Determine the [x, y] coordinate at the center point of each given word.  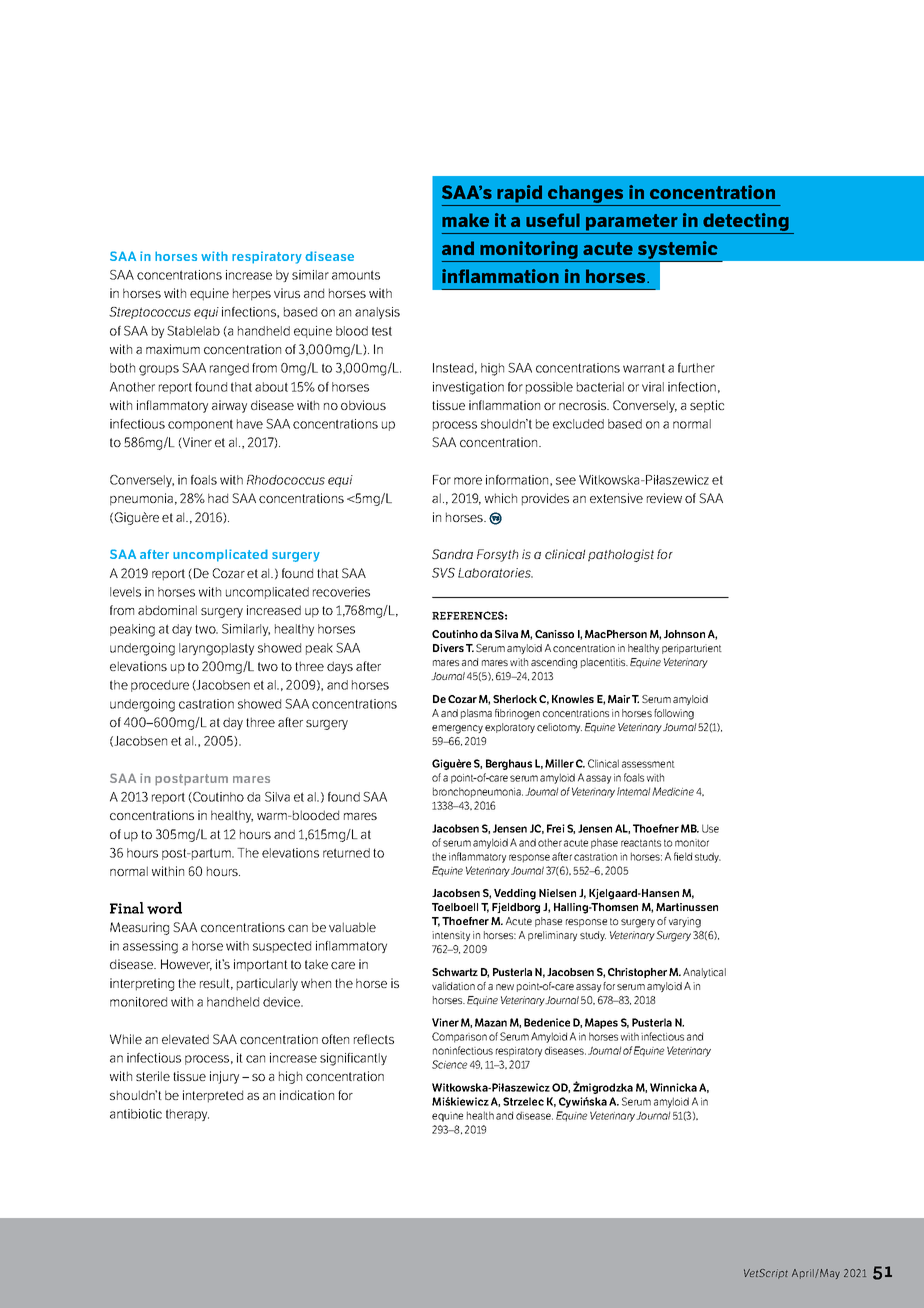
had [218, 498]
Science [449, 1064]
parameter [632, 222]
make [465, 220]
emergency [457, 729]
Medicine [673, 791]
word [164, 908]
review [664, 498]
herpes [252, 294]
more [468, 481]
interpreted [213, 1096]
